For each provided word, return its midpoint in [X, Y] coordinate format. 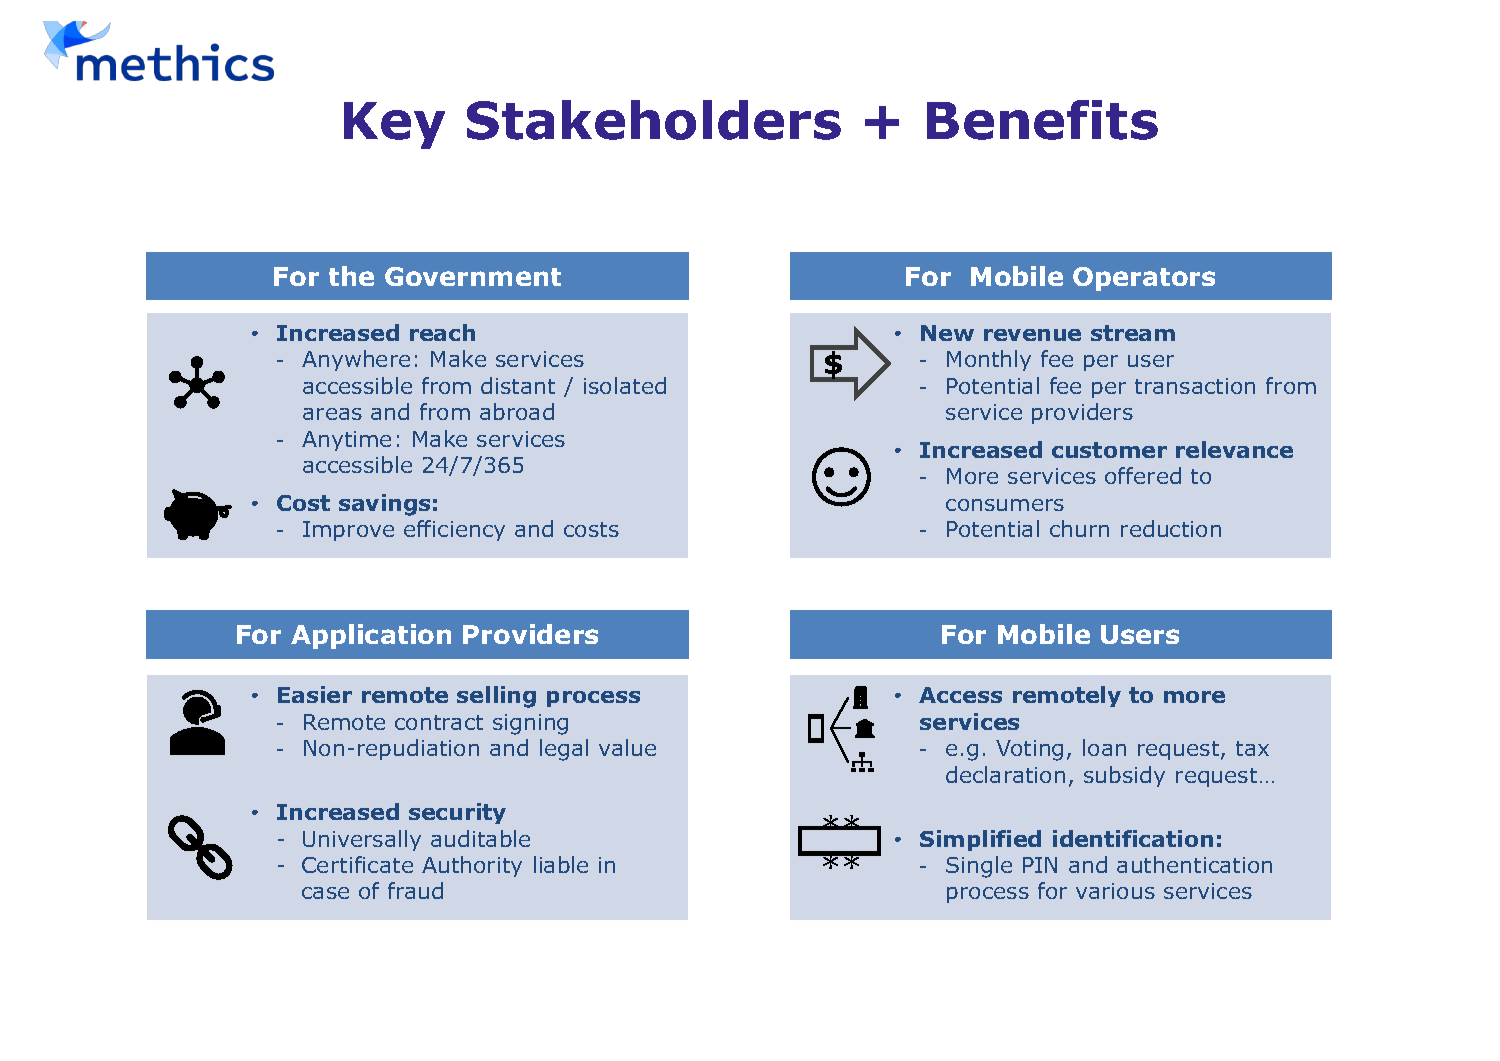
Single [979, 867]
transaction [1195, 386]
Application [371, 636]
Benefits [1042, 120]
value [627, 747]
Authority [472, 866]
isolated [625, 385]
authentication [1194, 864]
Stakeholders [654, 120]
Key [394, 125]
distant [518, 385]
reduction [1171, 528]
